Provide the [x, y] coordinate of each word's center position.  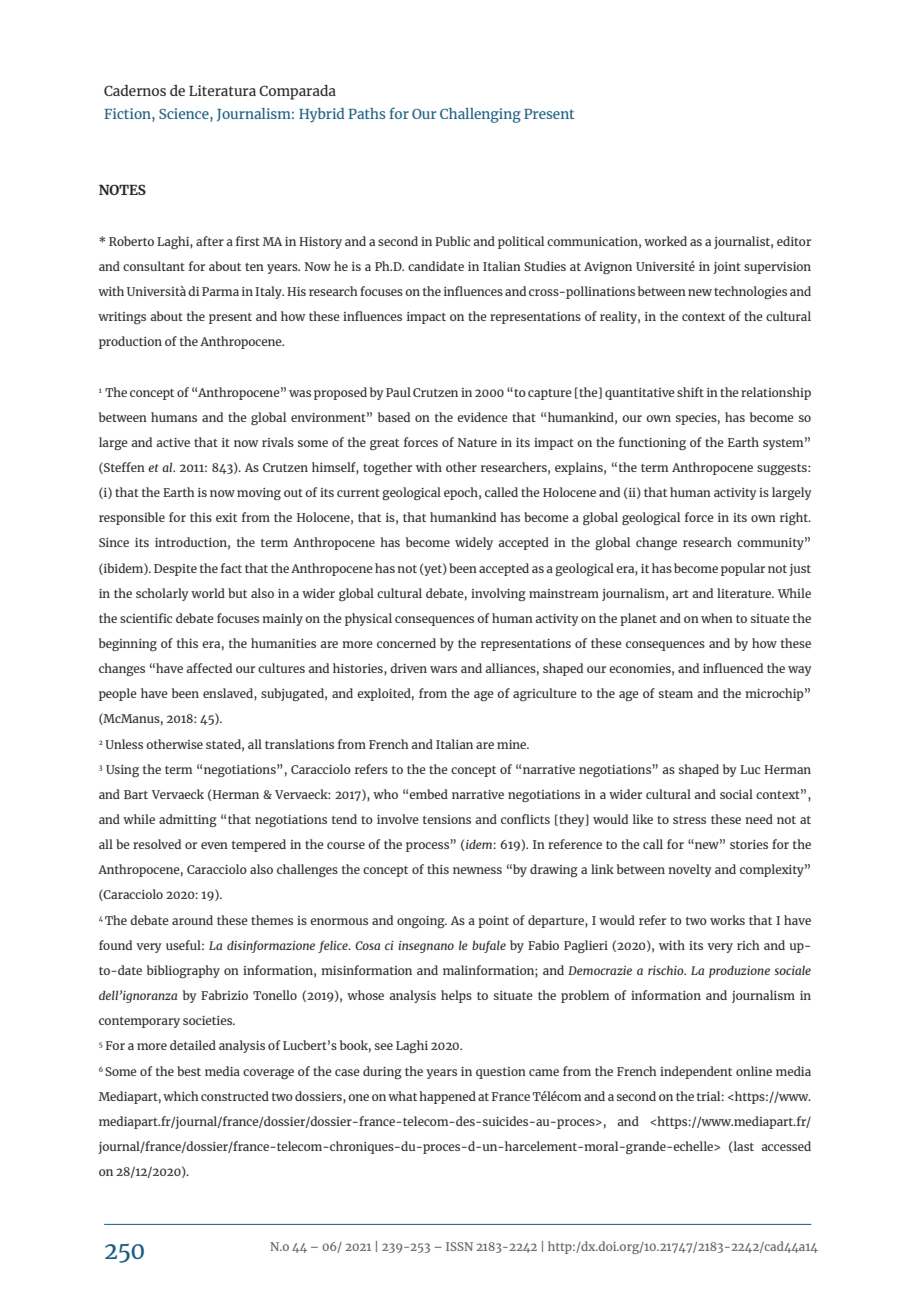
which [181, 1096]
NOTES [122, 189]
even [214, 845]
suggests [783, 469]
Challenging [480, 115]
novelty [690, 870]
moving [259, 494]
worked [665, 241]
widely [474, 543]
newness [477, 870]
